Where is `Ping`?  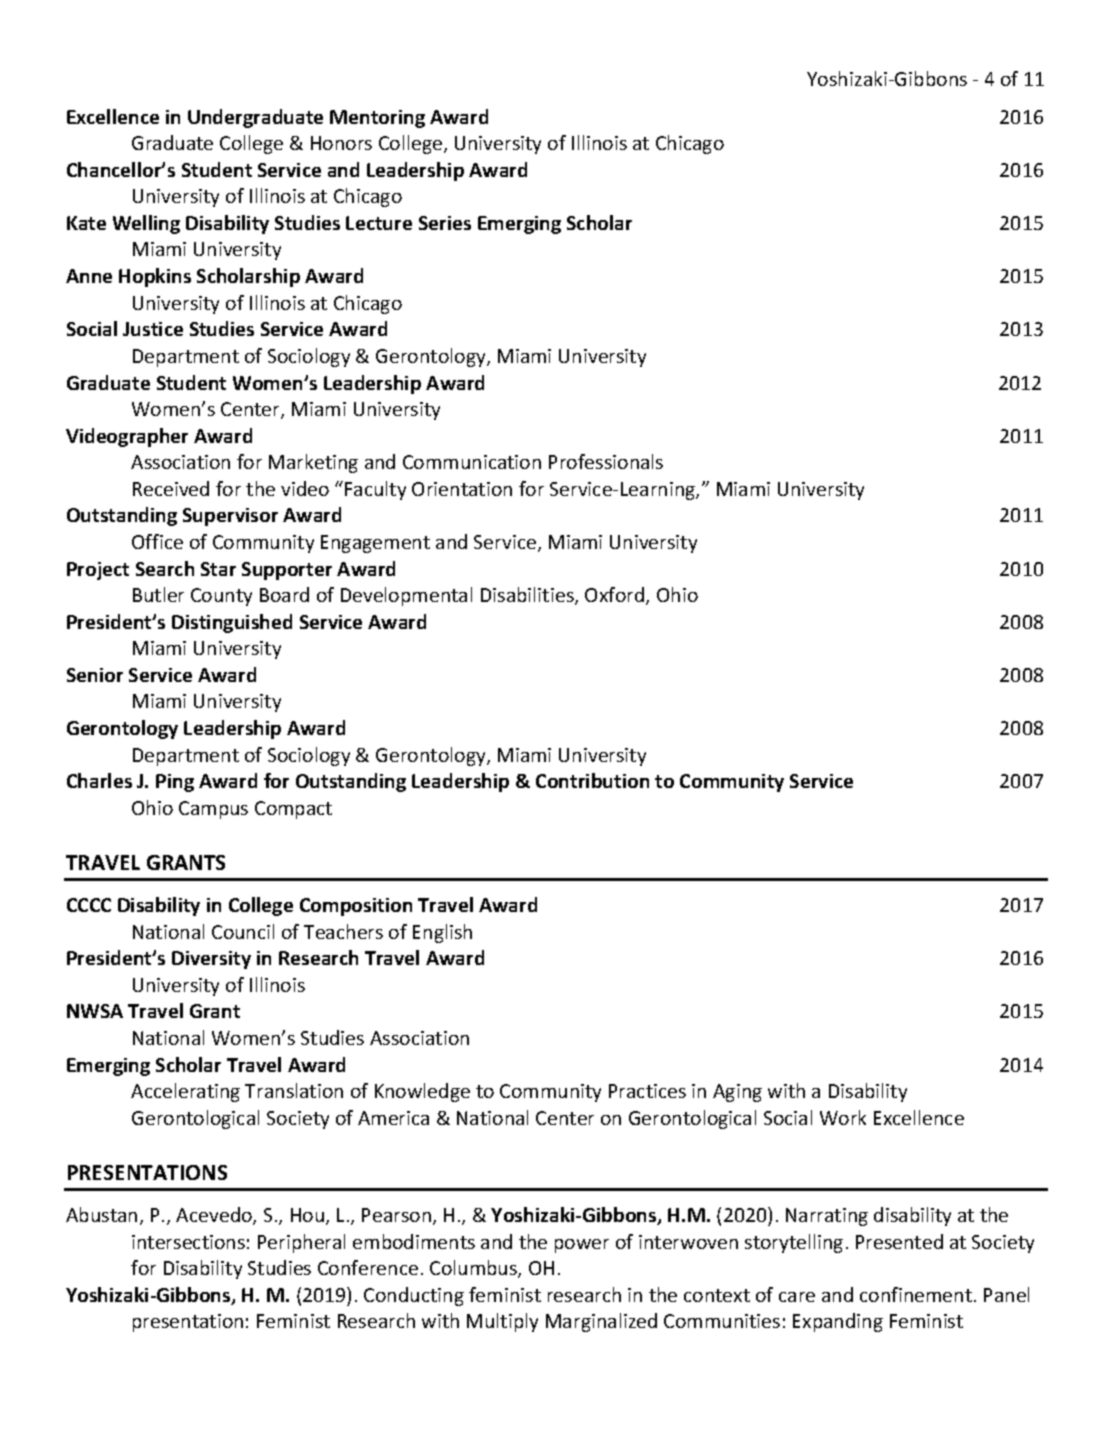
Ping is located at coordinates (175, 783).
